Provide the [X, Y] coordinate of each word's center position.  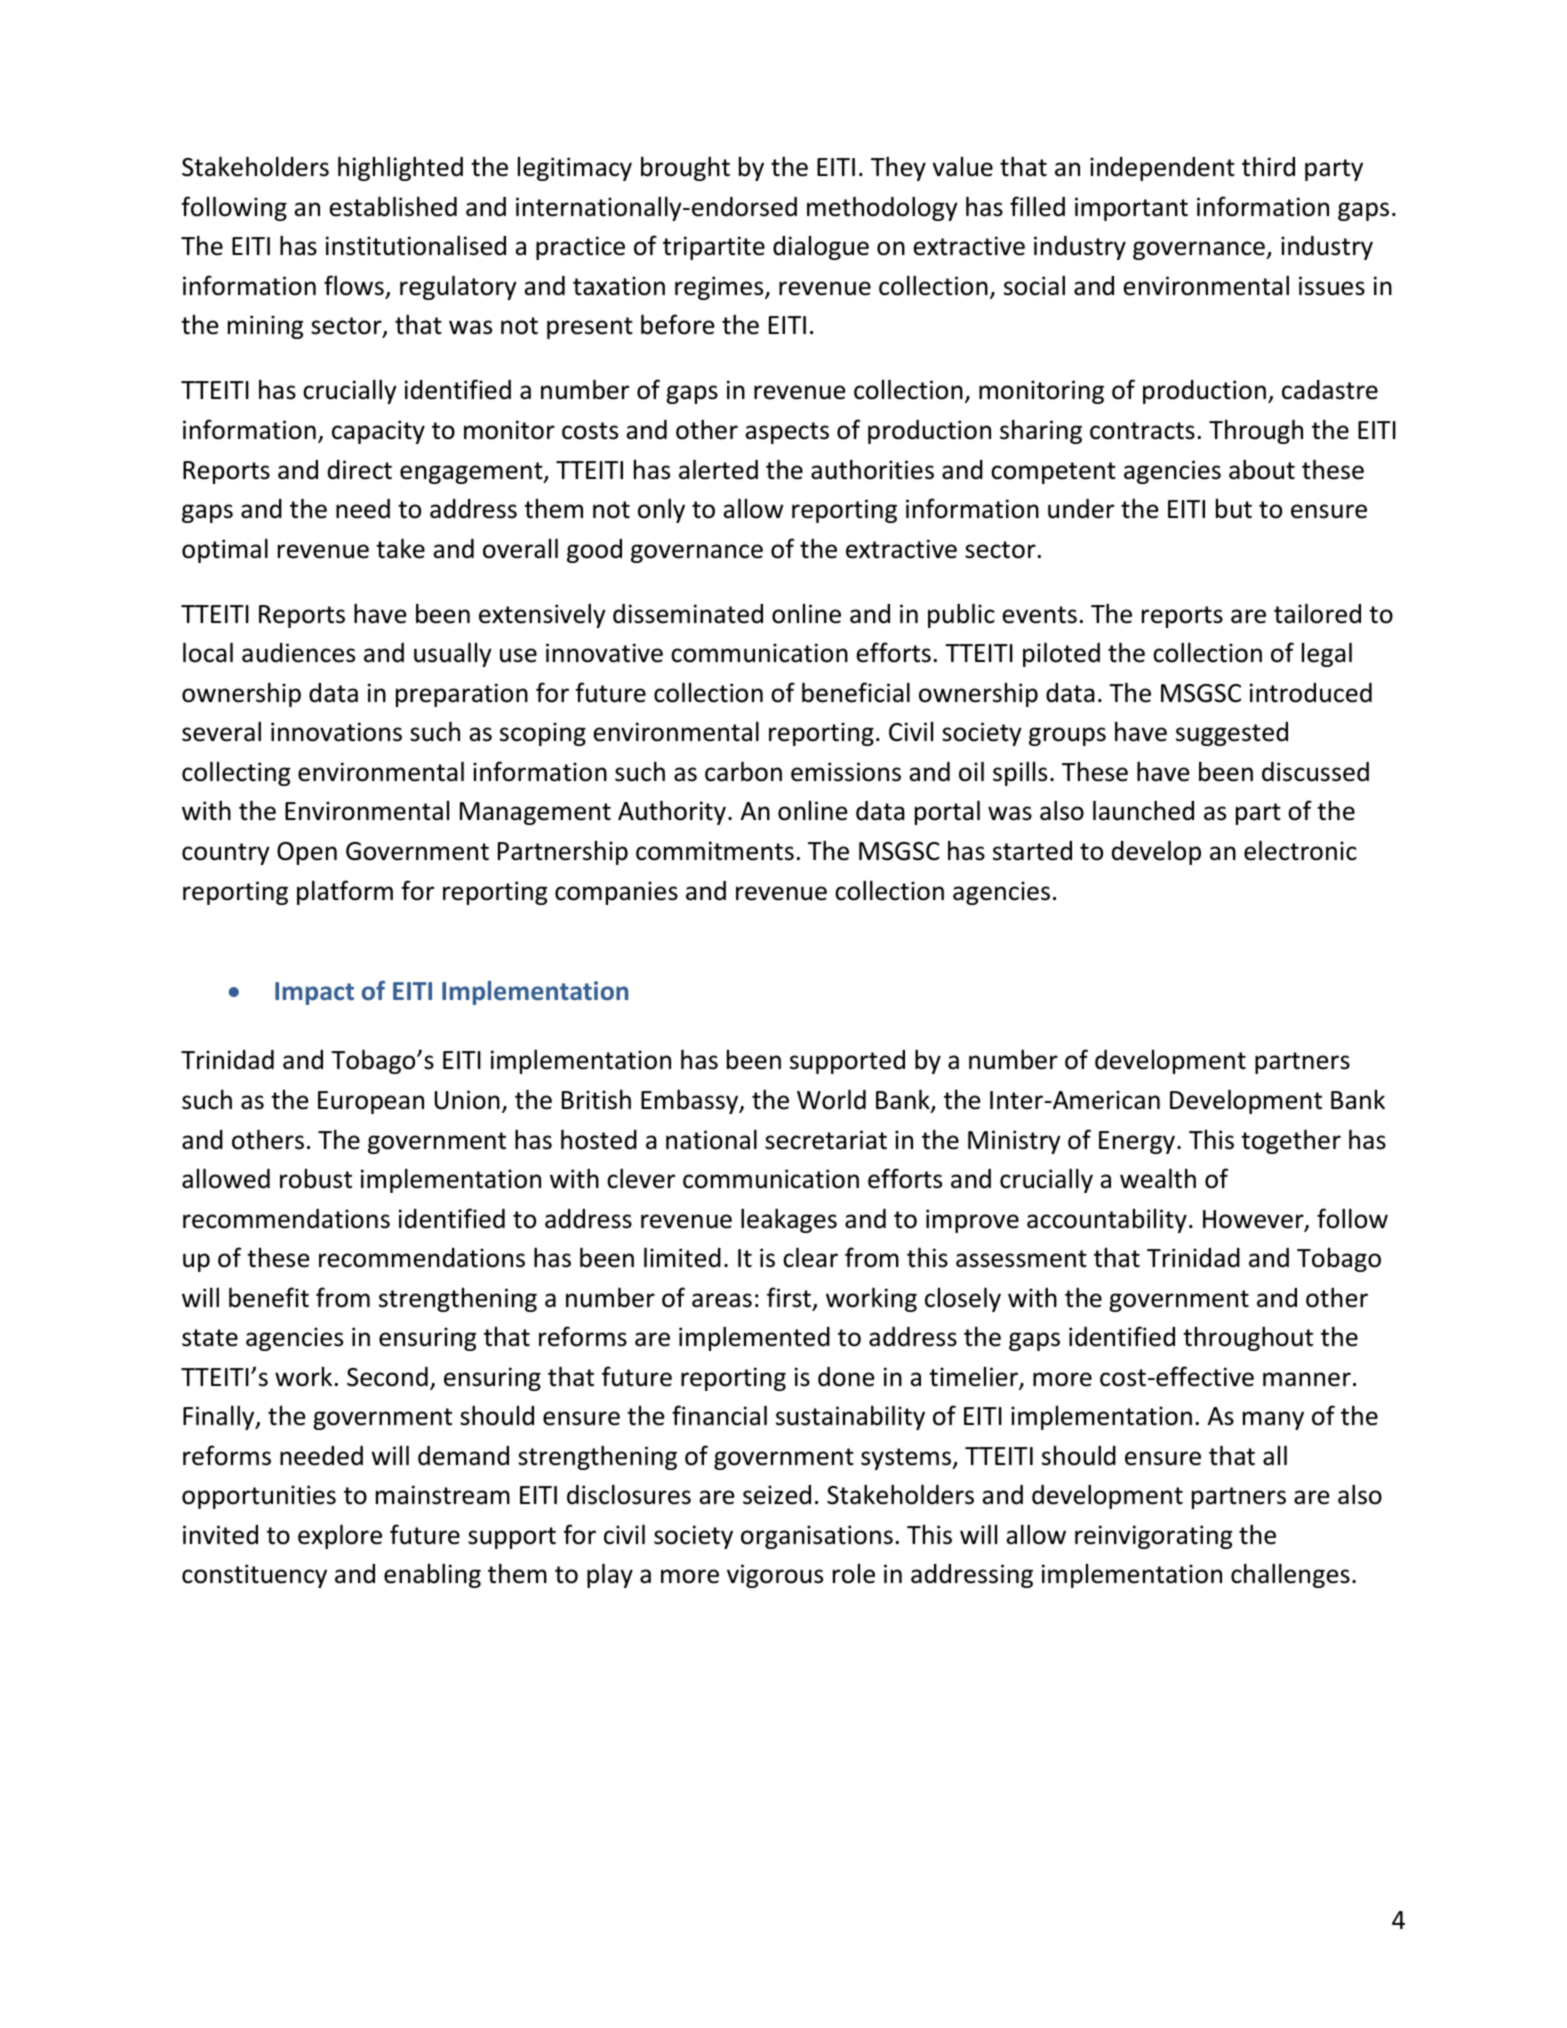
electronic [1300, 850]
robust [316, 1179]
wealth [1158, 1178]
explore [340, 1536]
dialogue [821, 248]
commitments [715, 851]
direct [360, 470]
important [1131, 209]
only [661, 510]
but [1234, 509]
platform [345, 892]
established [393, 206]
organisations [817, 1537]
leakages [789, 1220]
